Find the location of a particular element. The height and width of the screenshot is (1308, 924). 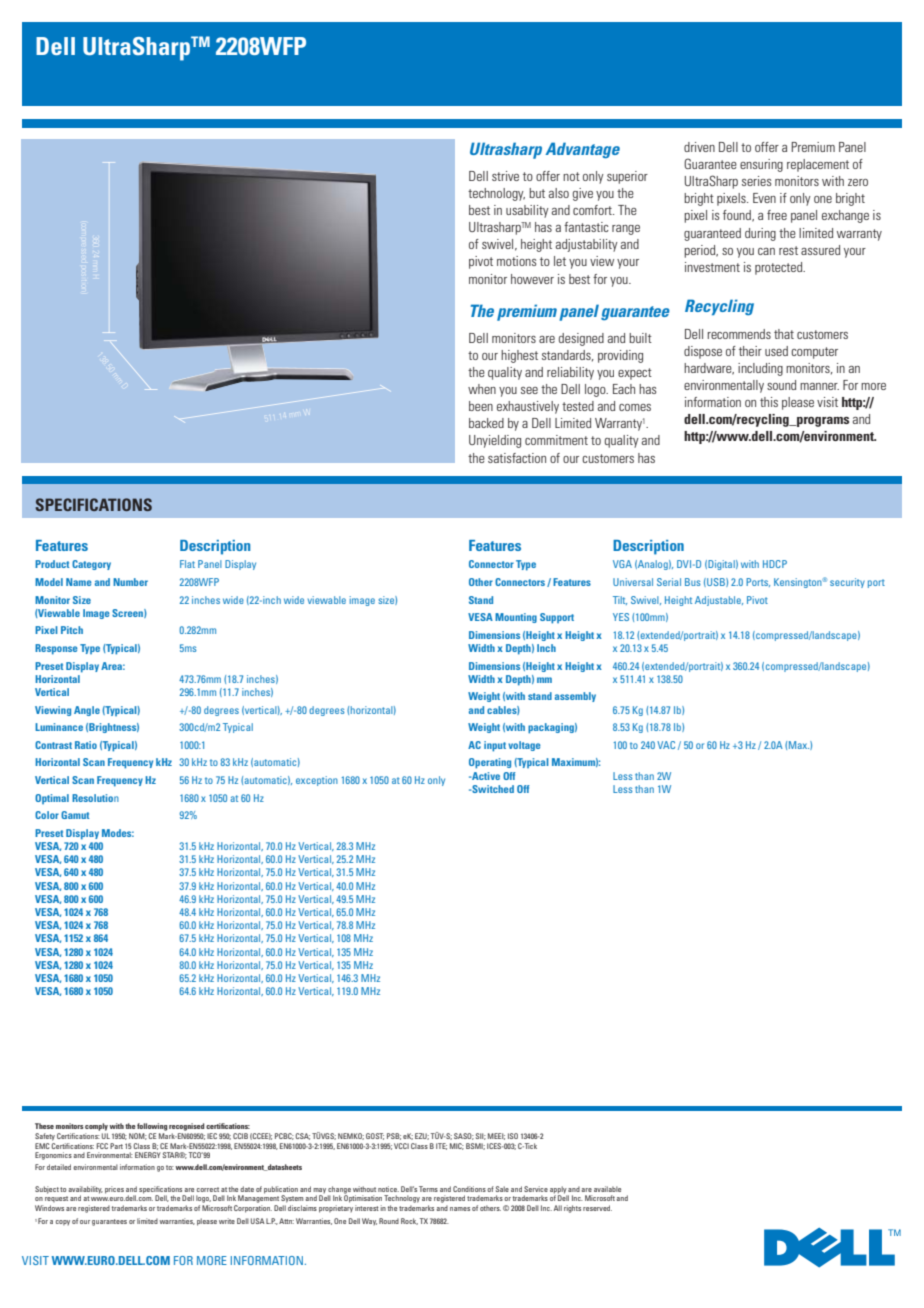

VAC is located at coordinates (666, 745).
